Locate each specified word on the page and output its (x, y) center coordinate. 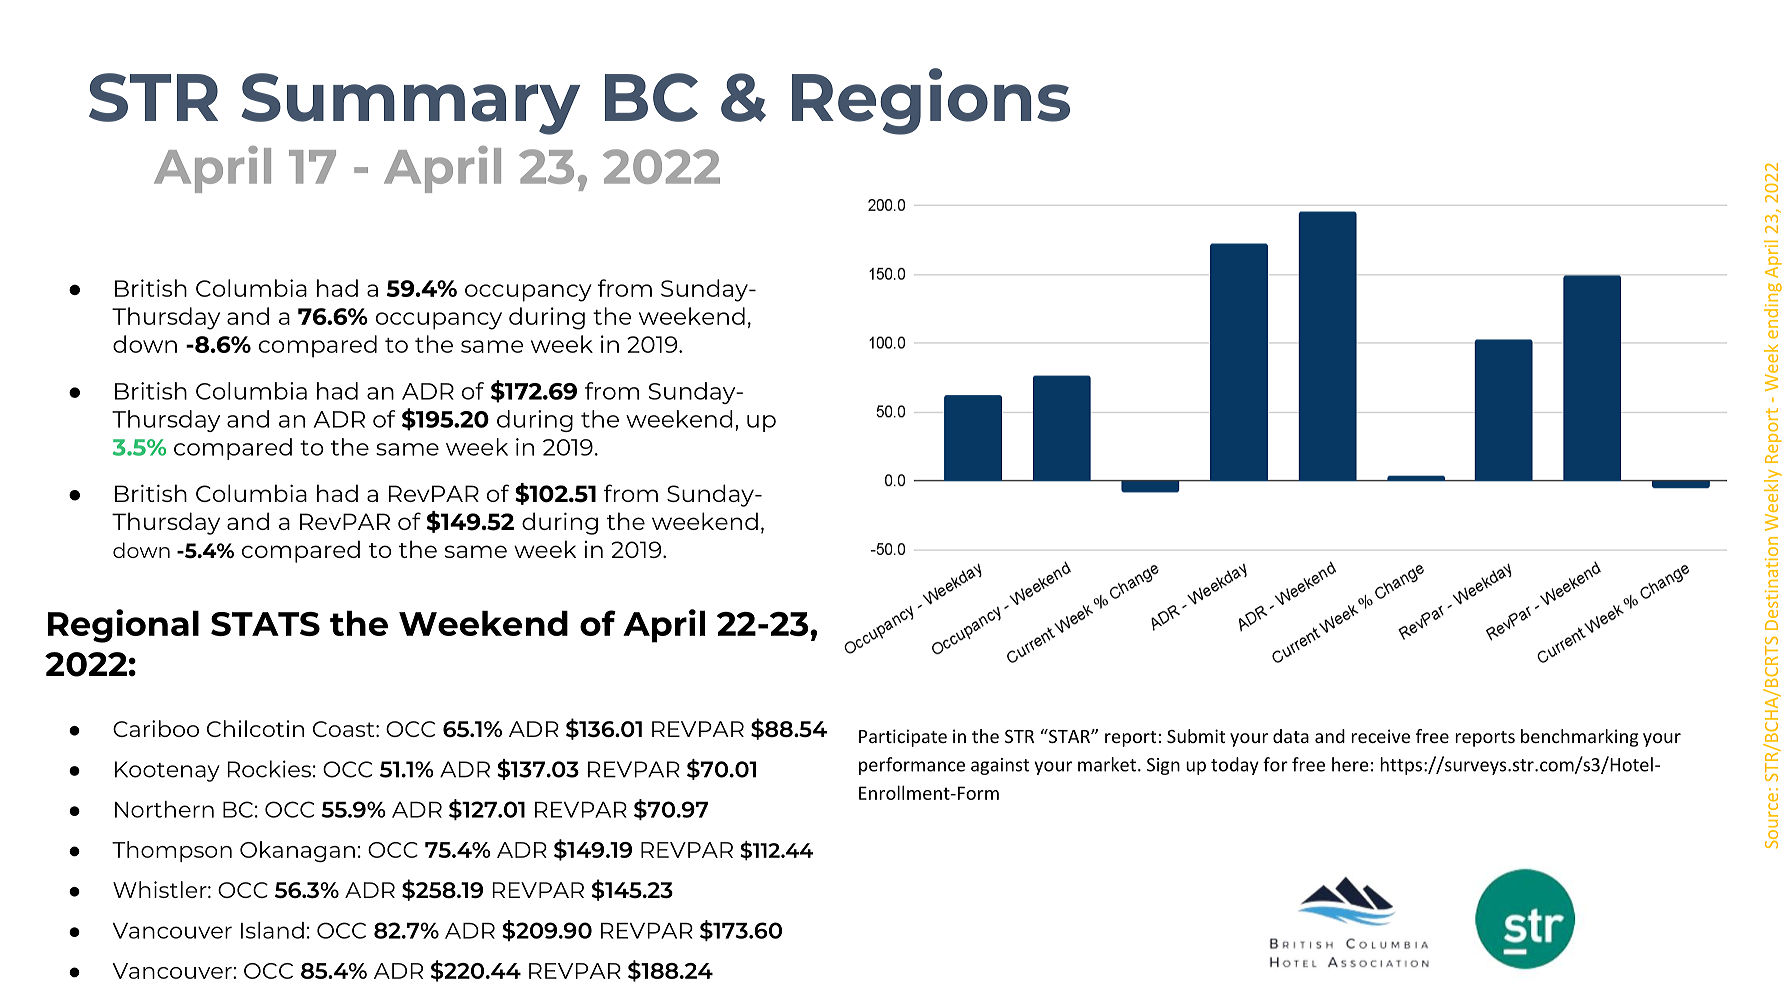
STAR (1069, 736)
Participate (903, 738)
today (1235, 766)
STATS (265, 624)
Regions (931, 101)
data (1291, 736)
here (1350, 764)
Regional (123, 626)
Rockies (269, 769)
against (1000, 766)
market (1108, 764)
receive (1380, 736)
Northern (164, 809)
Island (272, 930)
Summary (410, 104)
